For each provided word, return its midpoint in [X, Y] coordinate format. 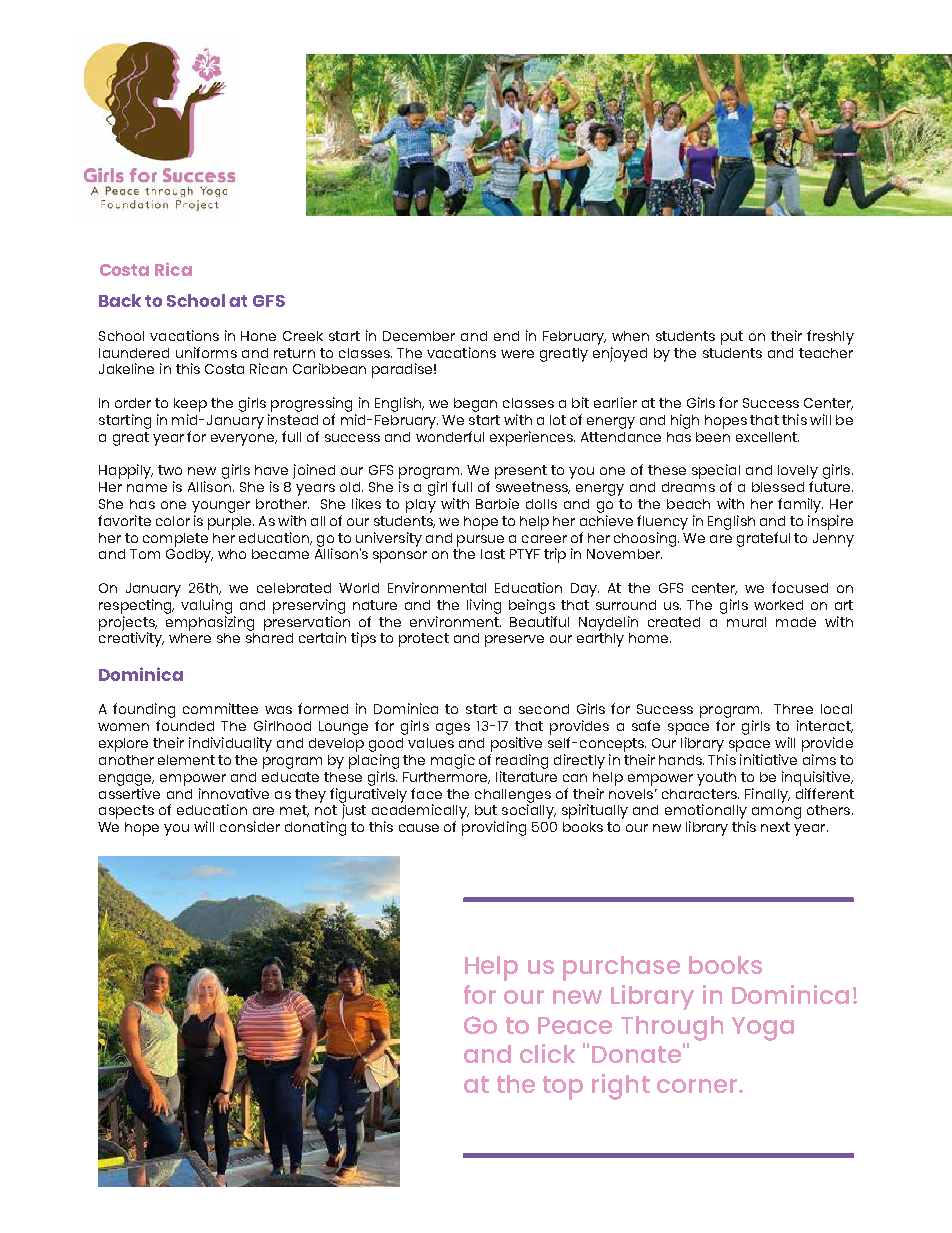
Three [793, 709]
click [547, 1053]
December [419, 336]
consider [250, 826]
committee [220, 708]
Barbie [497, 503]
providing [494, 828]
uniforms [206, 352]
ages [453, 729]
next [775, 827]
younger [221, 507]
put [732, 338]
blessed [778, 487]
